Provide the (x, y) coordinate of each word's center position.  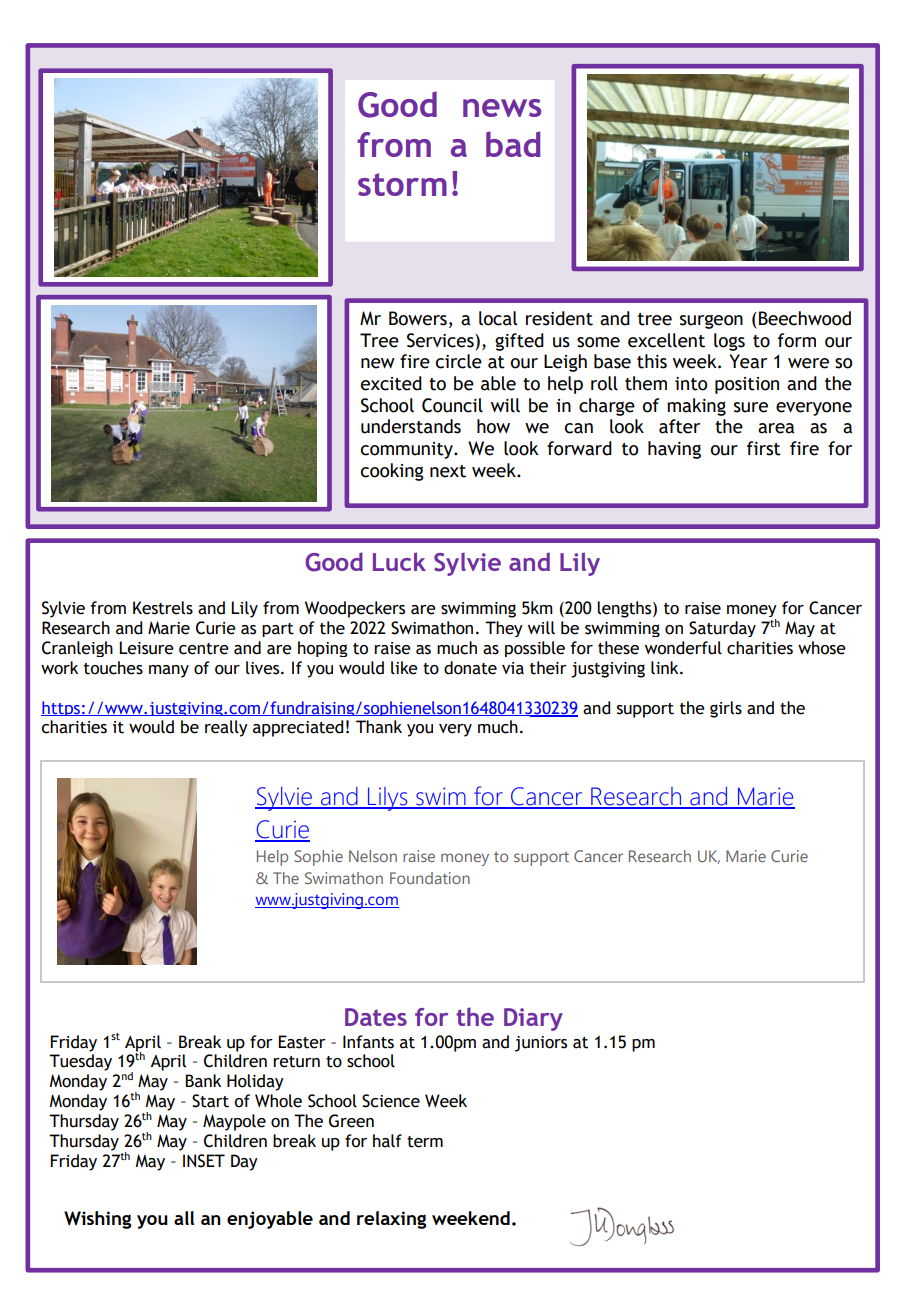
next (448, 471)
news (502, 108)
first (764, 448)
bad (513, 144)
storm (402, 184)
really (226, 728)
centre (204, 649)
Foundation (430, 878)
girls (726, 709)
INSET (204, 1161)
